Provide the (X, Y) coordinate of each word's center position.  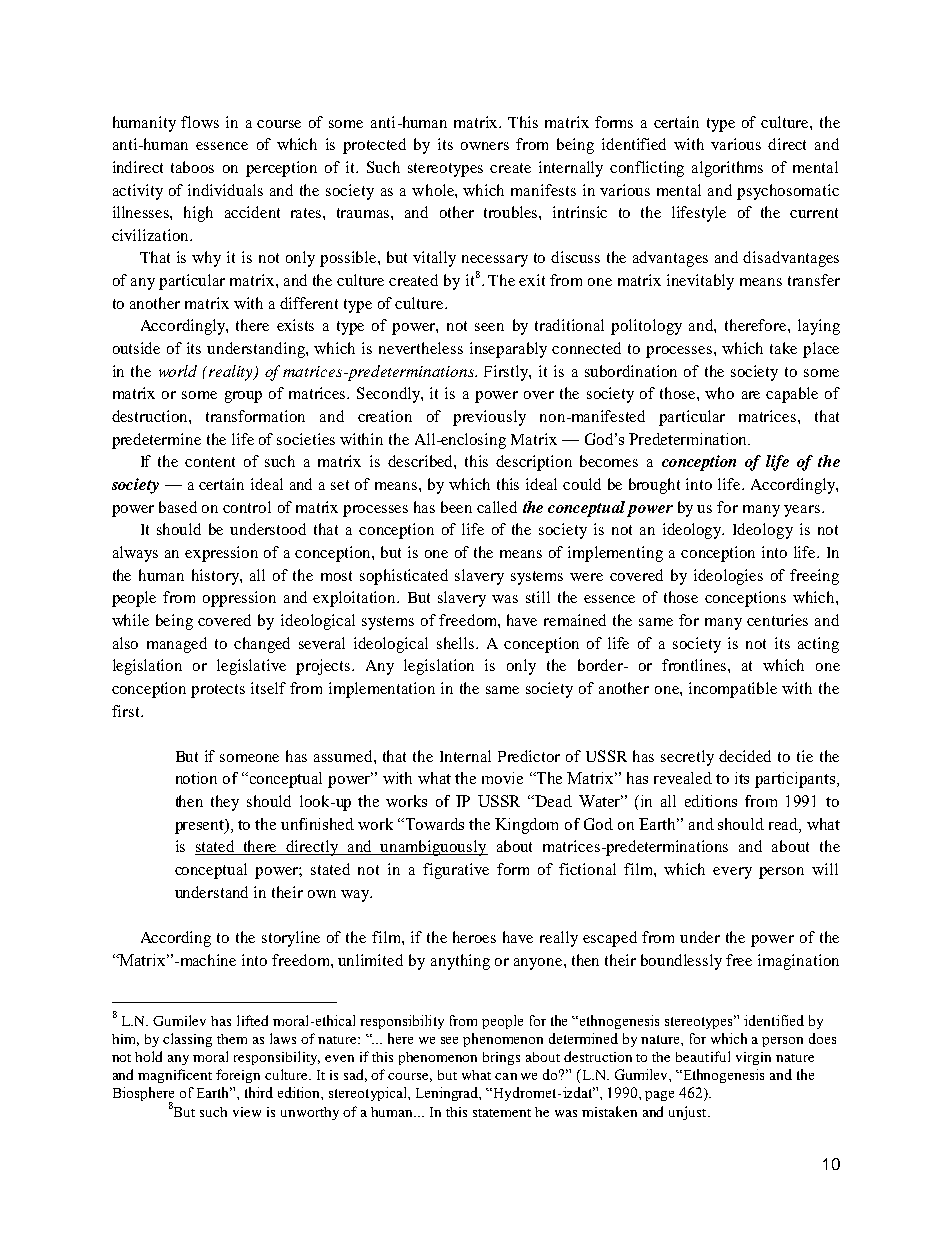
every (732, 873)
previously (489, 418)
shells (457, 643)
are (751, 395)
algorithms (727, 169)
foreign (238, 1076)
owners (485, 146)
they (225, 803)
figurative (456, 871)
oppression (239, 599)
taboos (192, 167)
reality (232, 373)
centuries (777, 620)
